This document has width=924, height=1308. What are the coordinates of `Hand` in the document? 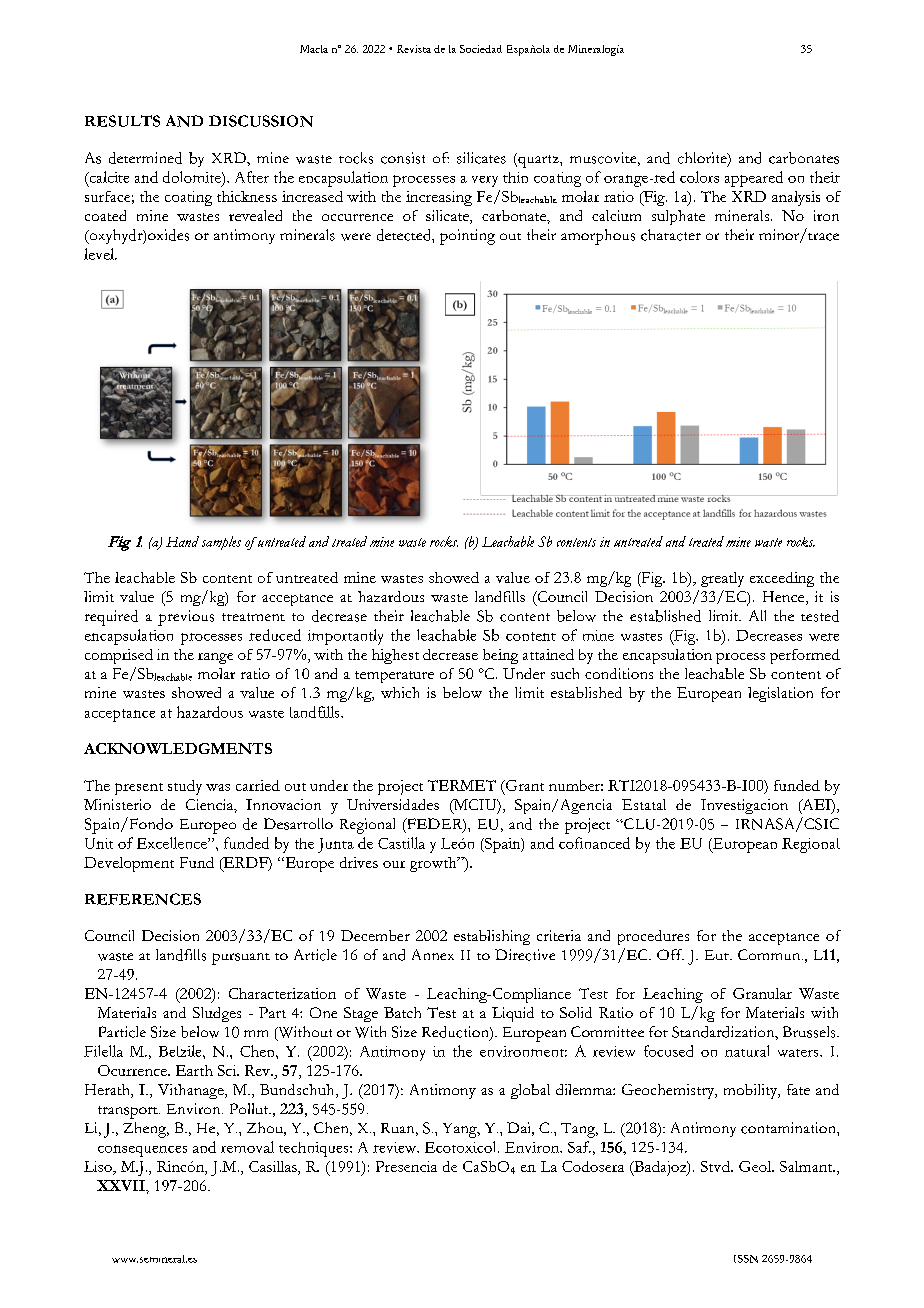 It's located at (182, 541).
